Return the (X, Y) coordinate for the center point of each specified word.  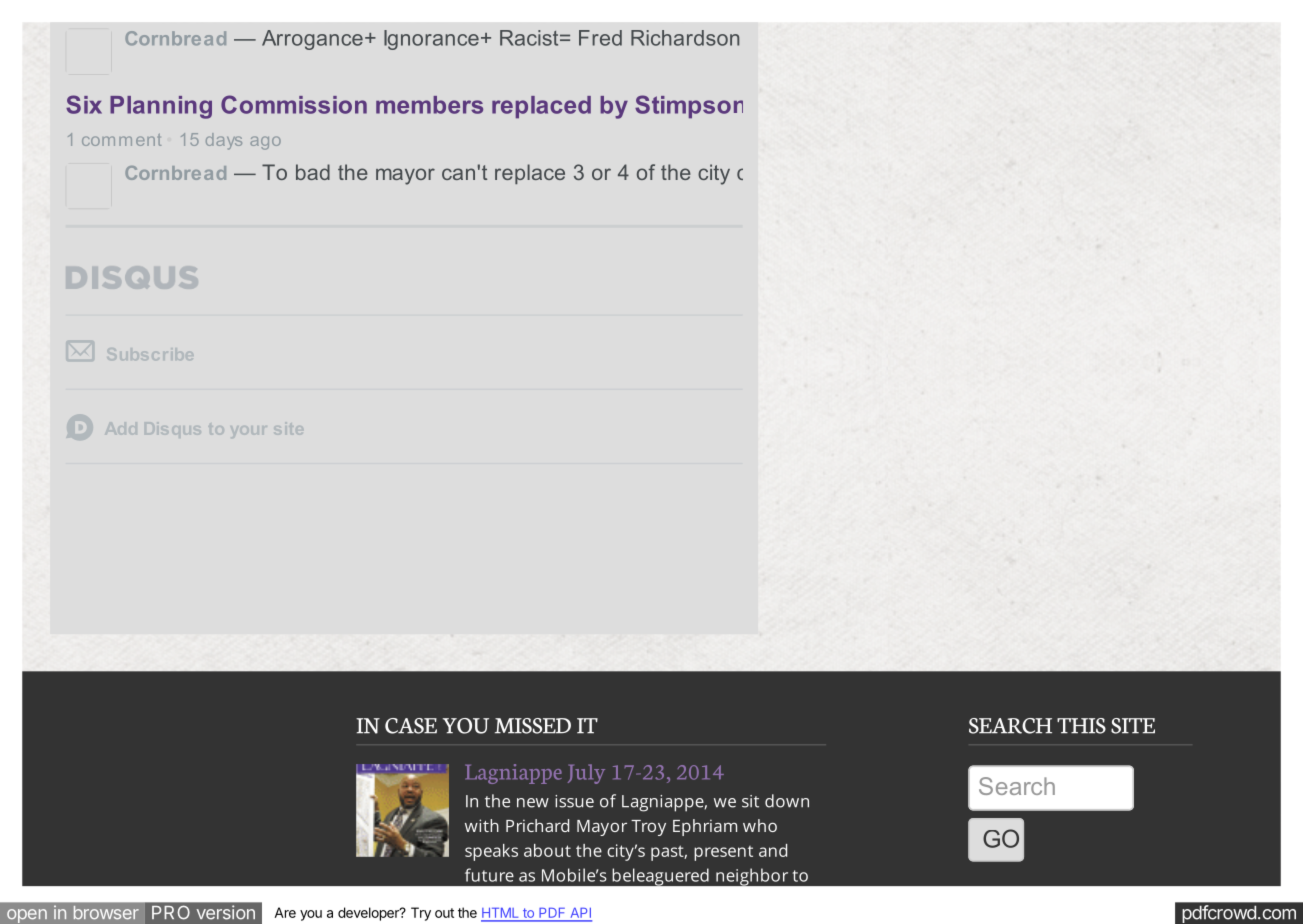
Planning (161, 107)
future (489, 875)
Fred (600, 38)
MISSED (533, 726)
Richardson (685, 38)
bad (313, 172)
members (429, 105)
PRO (171, 912)
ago (265, 143)
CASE (411, 726)
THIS (1081, 726)
